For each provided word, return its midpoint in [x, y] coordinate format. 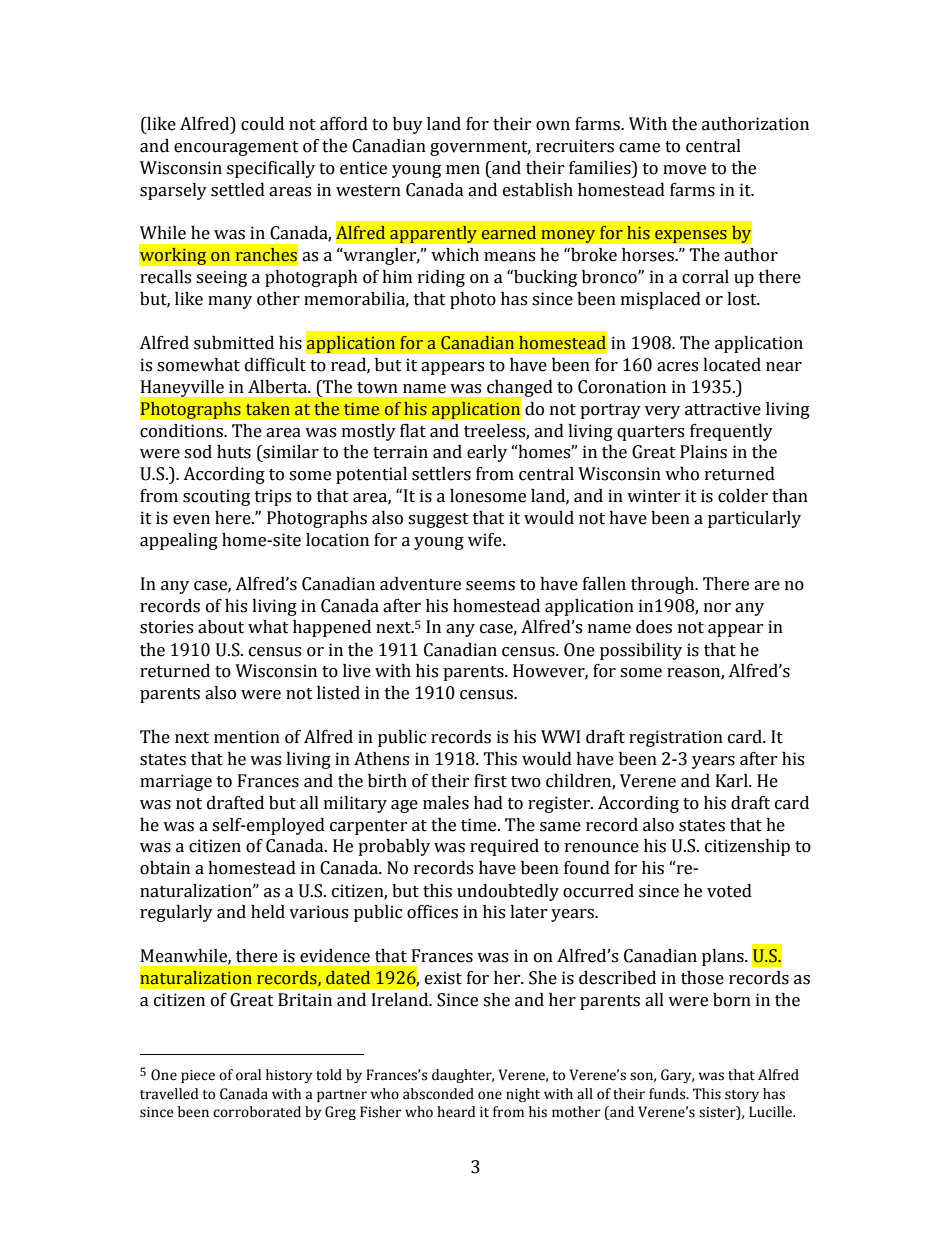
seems [490, 586]
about [221, 627]
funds [668, 1094]
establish [538, 190]
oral [248, 1075]
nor [717, 608]
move [684, 170]
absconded [438, 1094]
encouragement [236, 148]
